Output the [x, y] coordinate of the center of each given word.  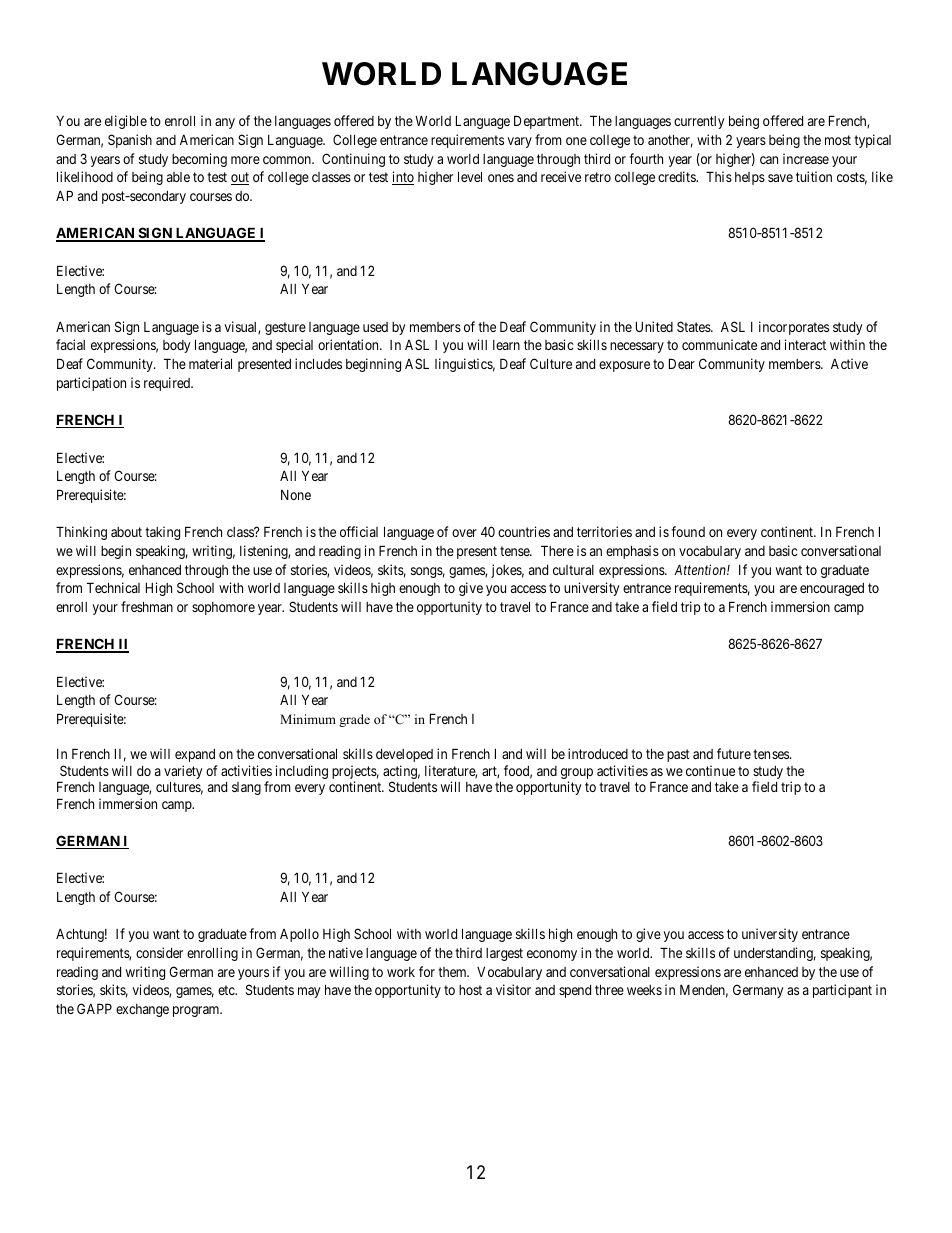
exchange [142, 1010]
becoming [199, 160]
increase [806, 158]
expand [195, 755]
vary [519, 142]
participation [91, 384]
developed [404, 755]
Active [849, 363]
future [734, 753]
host [470, 990]
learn [506, 345]
